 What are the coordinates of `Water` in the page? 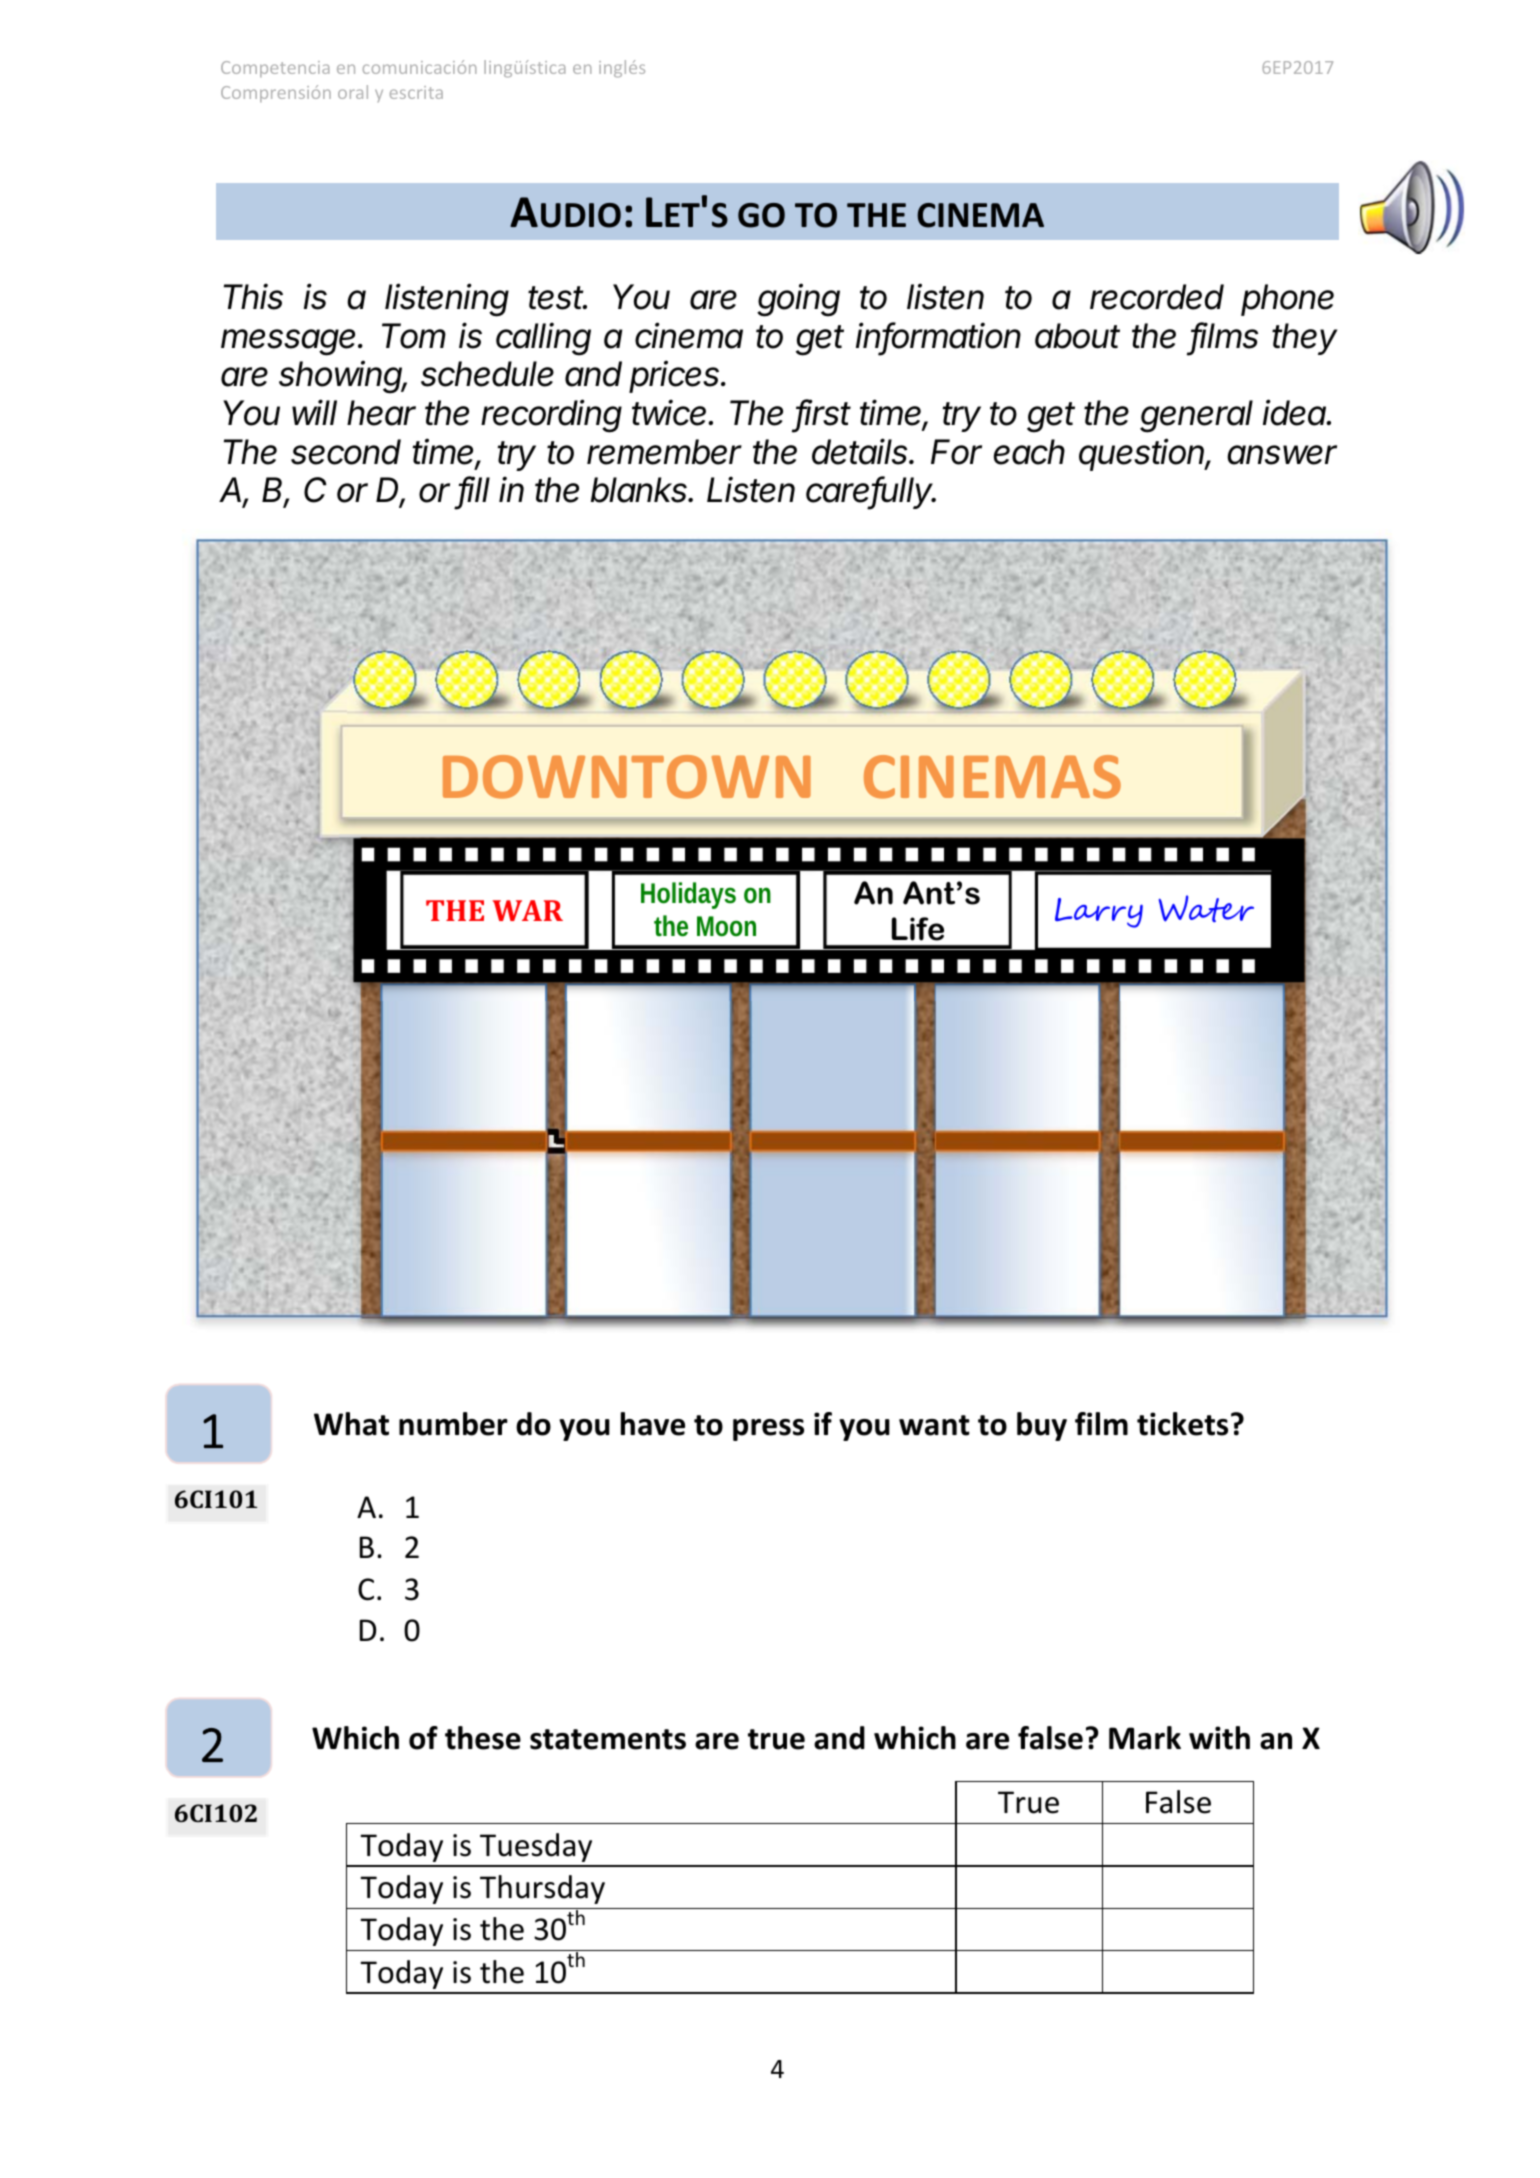 It's located at (1206, 908).
